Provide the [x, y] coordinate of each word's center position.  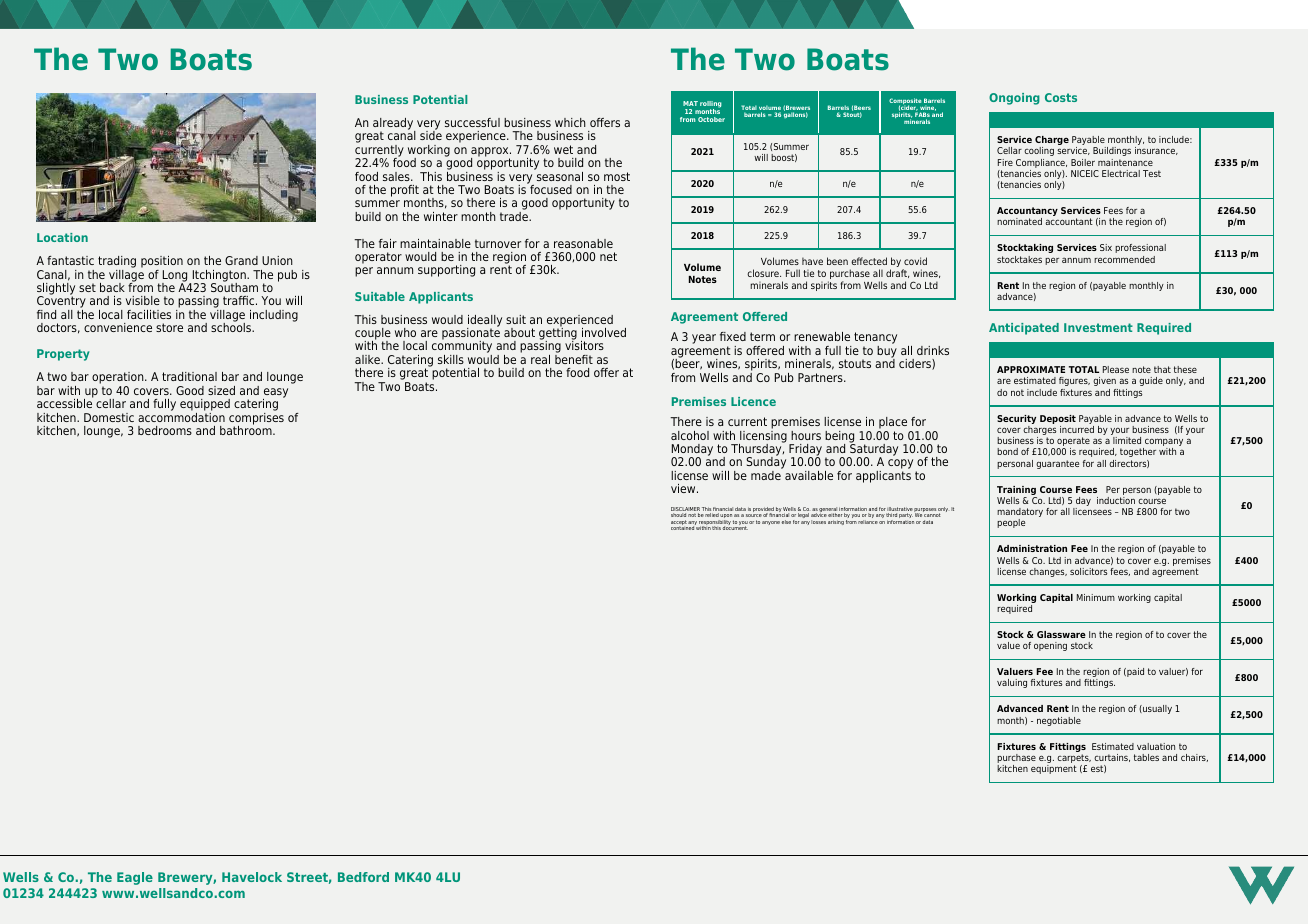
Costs [1061, 97]
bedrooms [165, 430]
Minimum [1096, 597]
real [540, 359]
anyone [771, 523]
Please [1116, 369]
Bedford [363, 877]
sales [397, 176]
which [570, 122]
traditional [189, 376]
